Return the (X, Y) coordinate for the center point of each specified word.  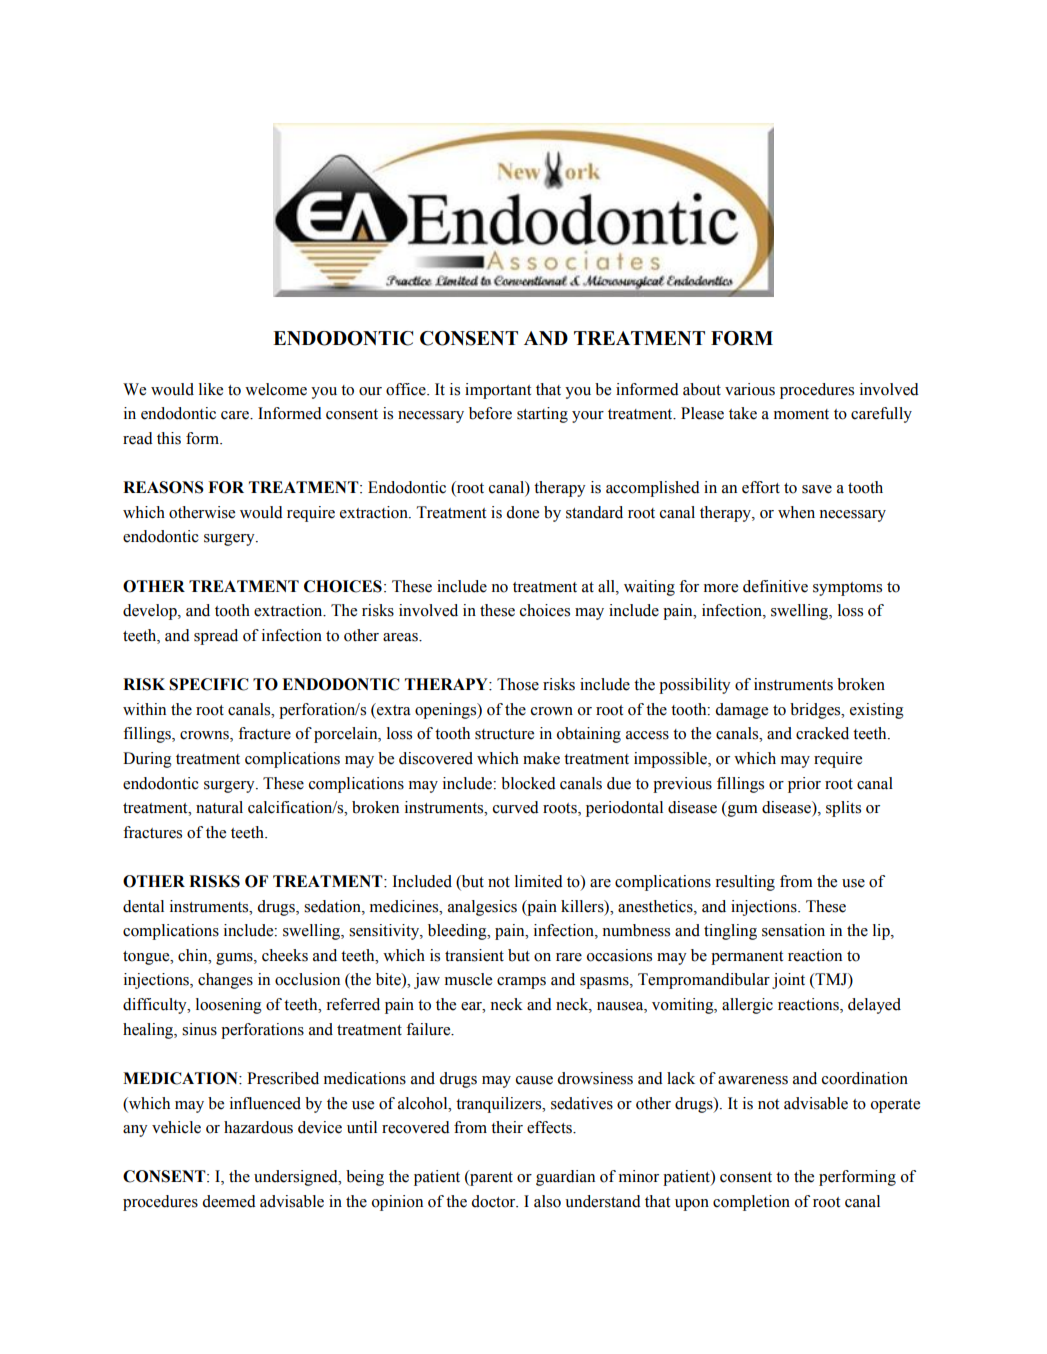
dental (143, 906)
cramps (521, 983)
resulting (745, 883)
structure (504, 734)
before (490, 413)
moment (801, 414)
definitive (775, 586)
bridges (816, 711)
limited (539, 881)
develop (151, 612)
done (522, 512)
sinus (199, 1029)
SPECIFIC (209, 684)
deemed (229, 1201)
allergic (747, 1006)
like (211, 389)
